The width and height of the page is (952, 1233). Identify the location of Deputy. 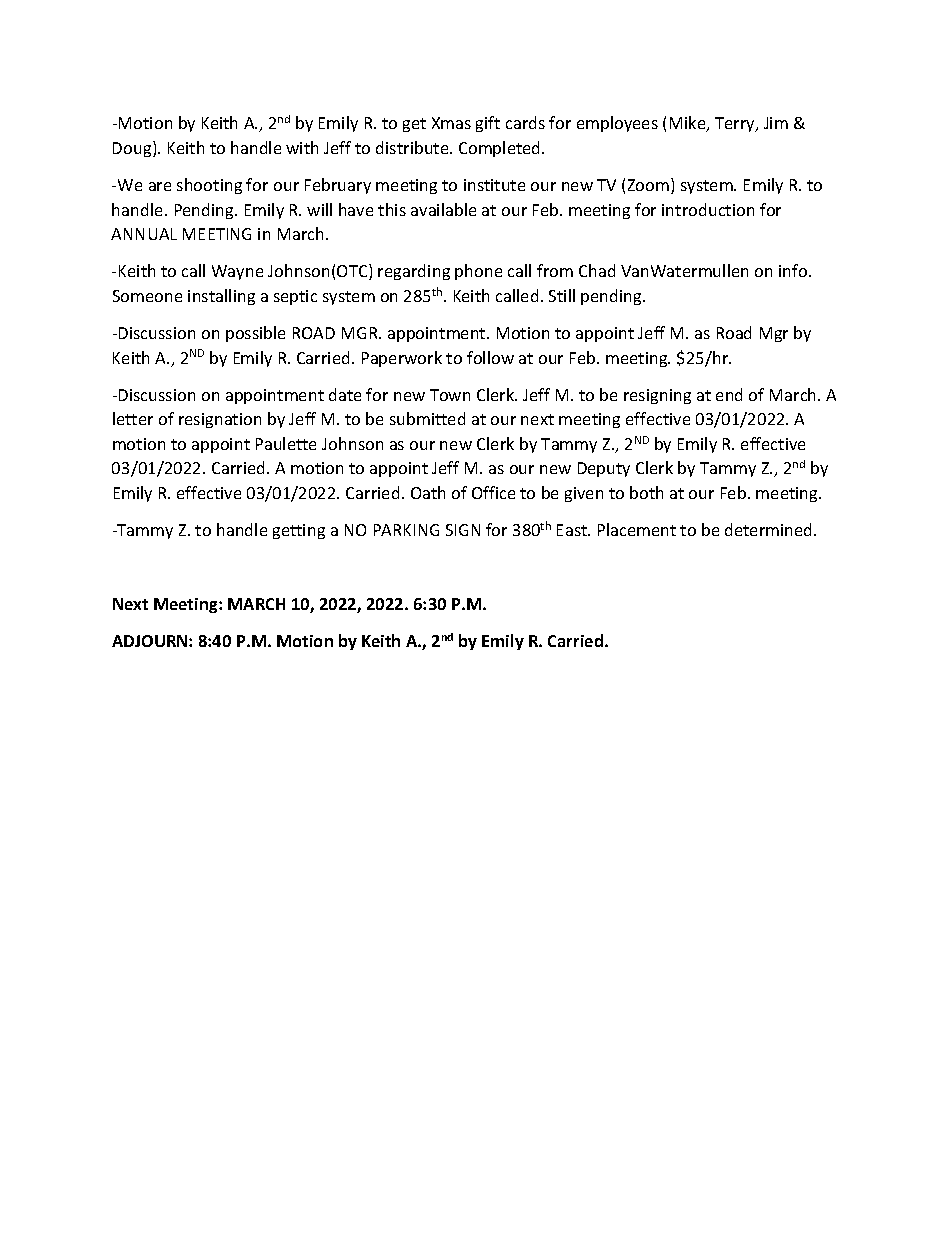
(604, 469).
